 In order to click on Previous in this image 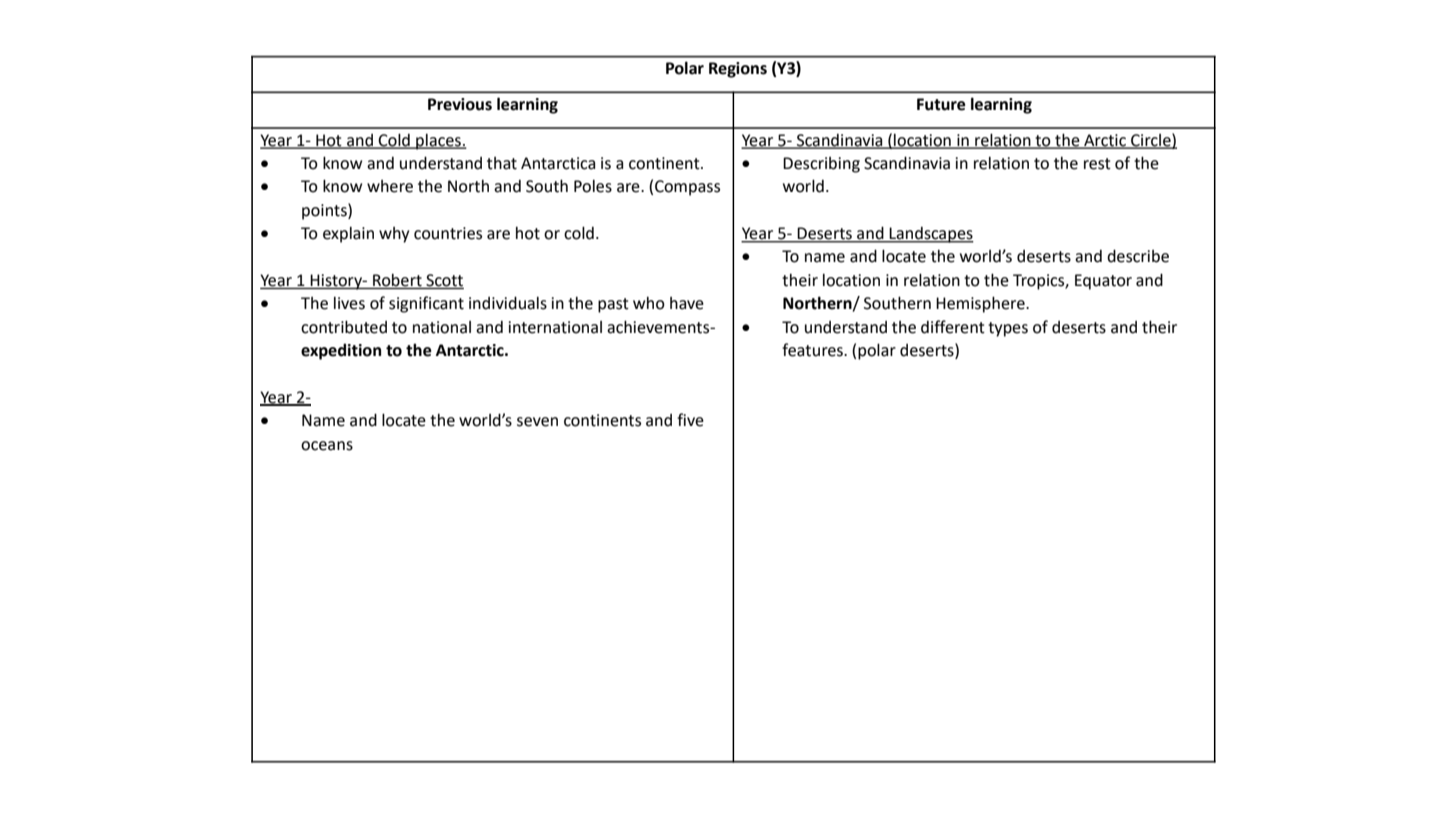, I will do `click(460, 104)`.
